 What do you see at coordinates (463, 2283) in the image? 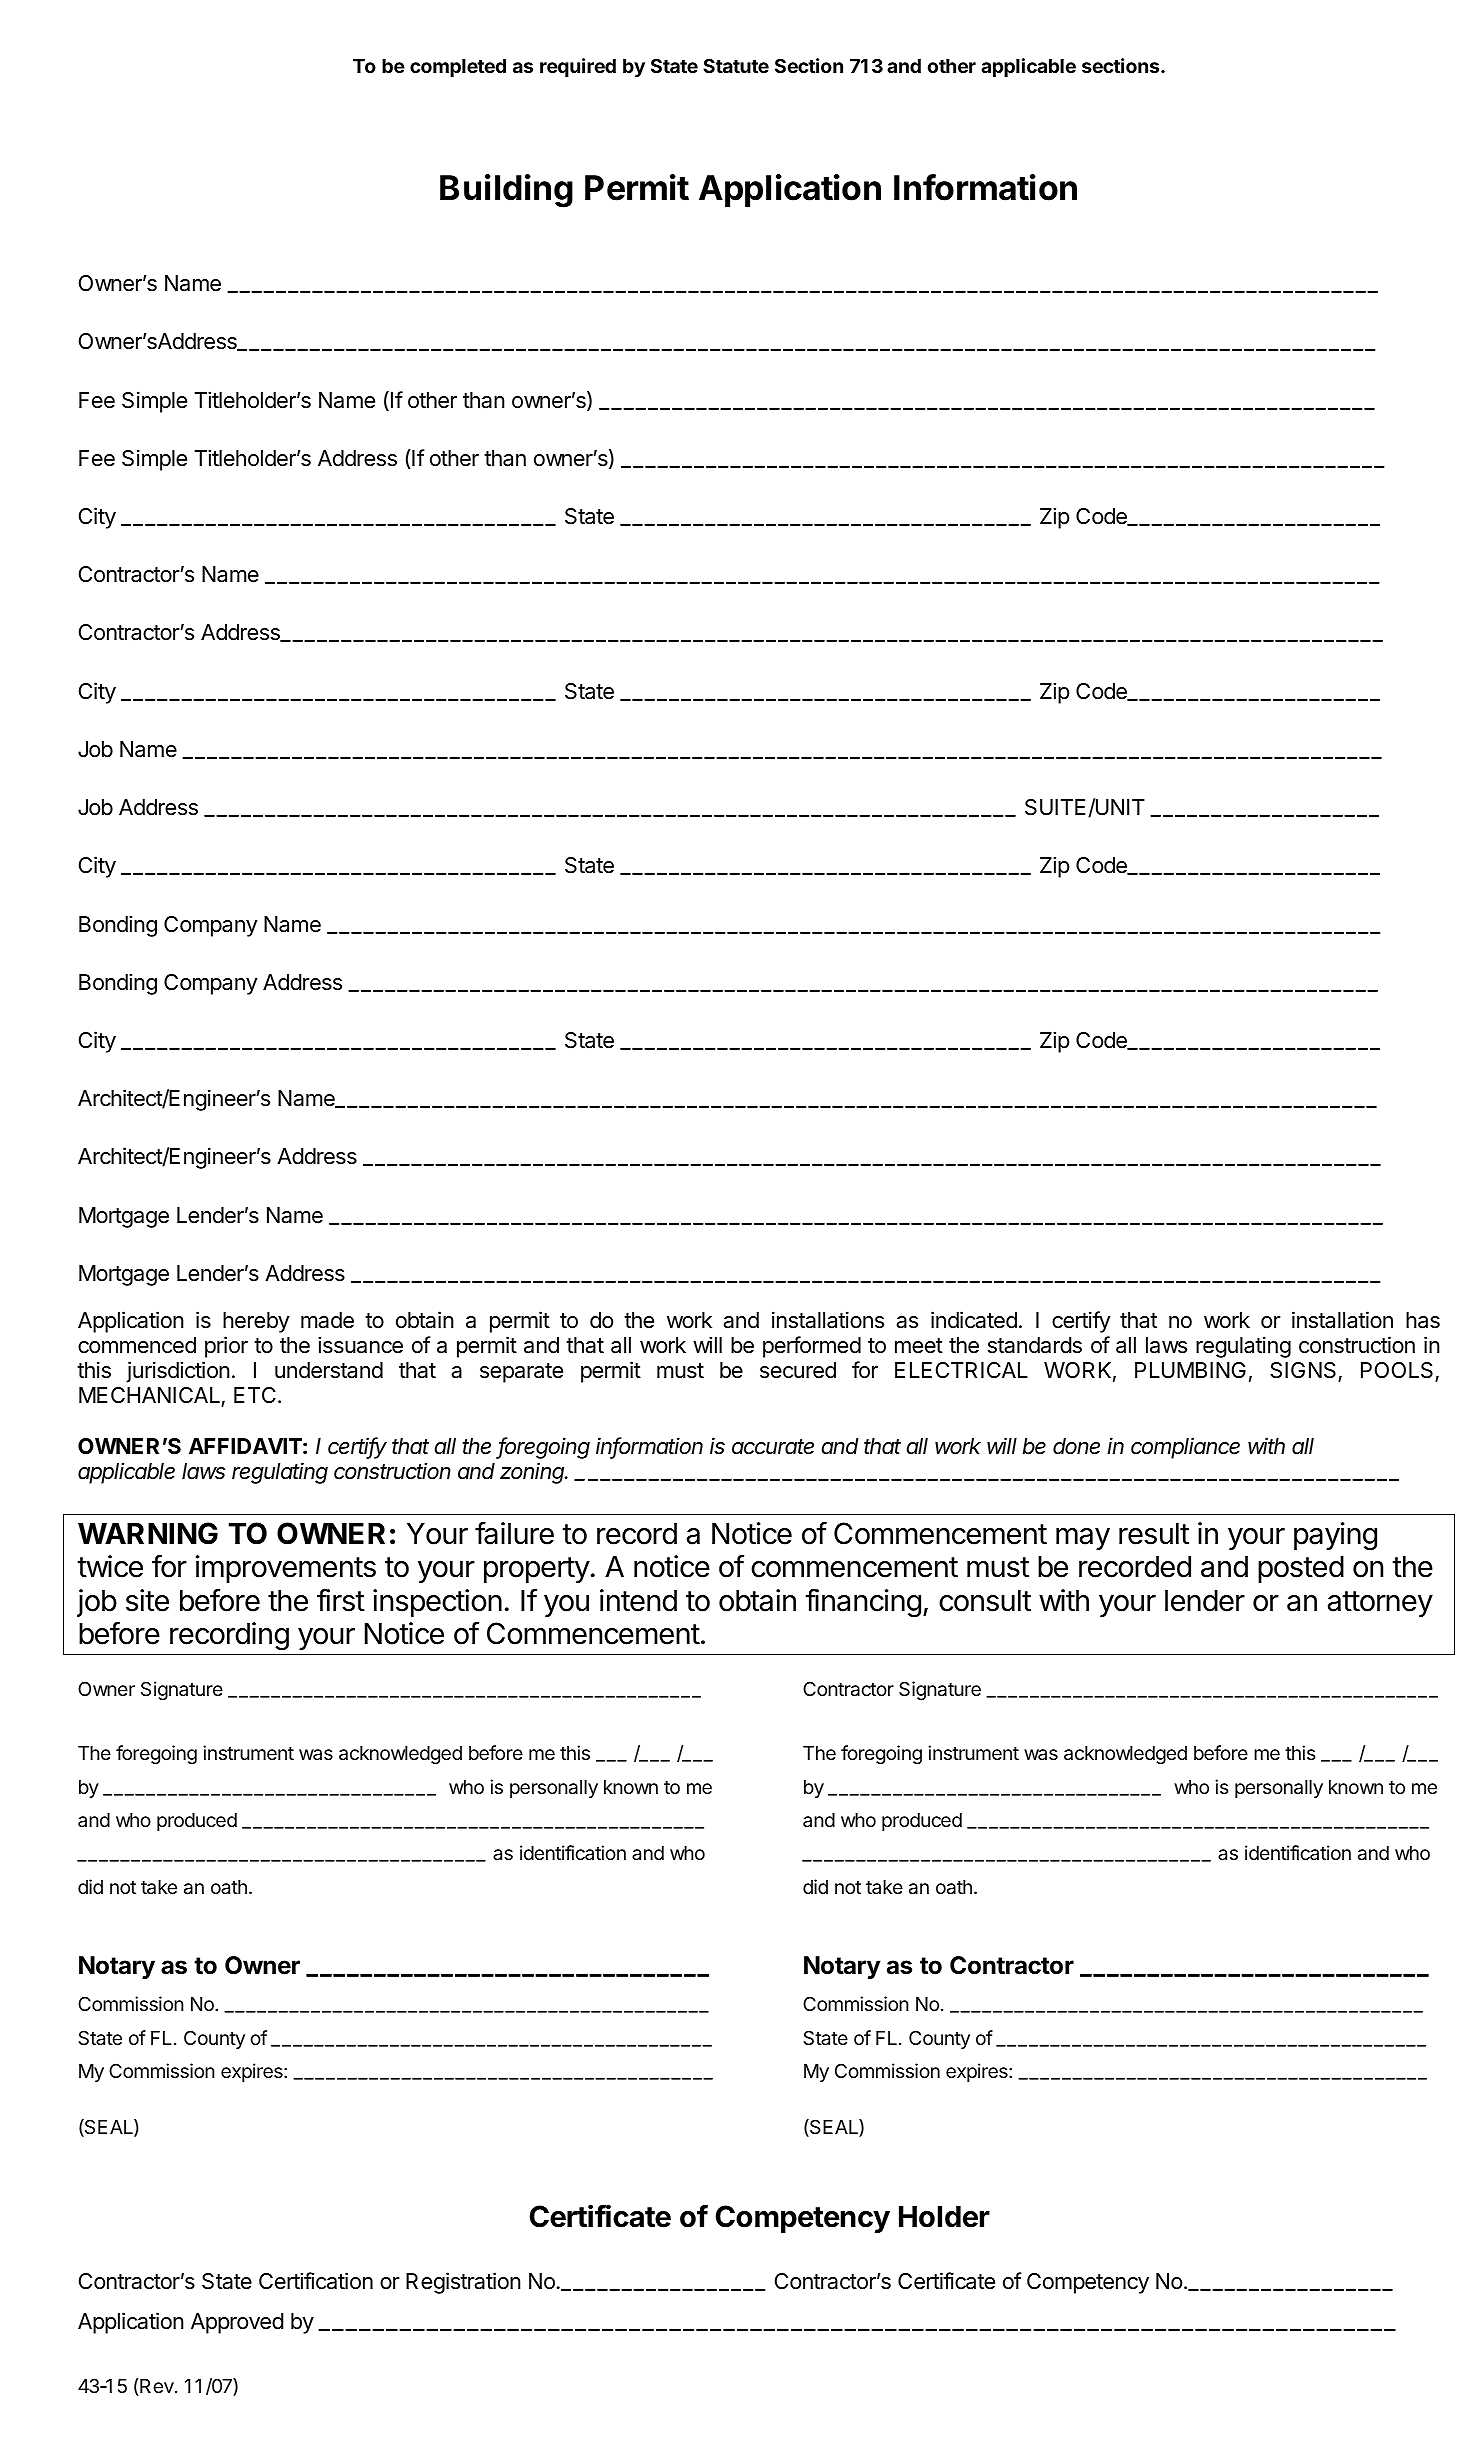
I see `Registration` at bounding box center [463, 2283].
